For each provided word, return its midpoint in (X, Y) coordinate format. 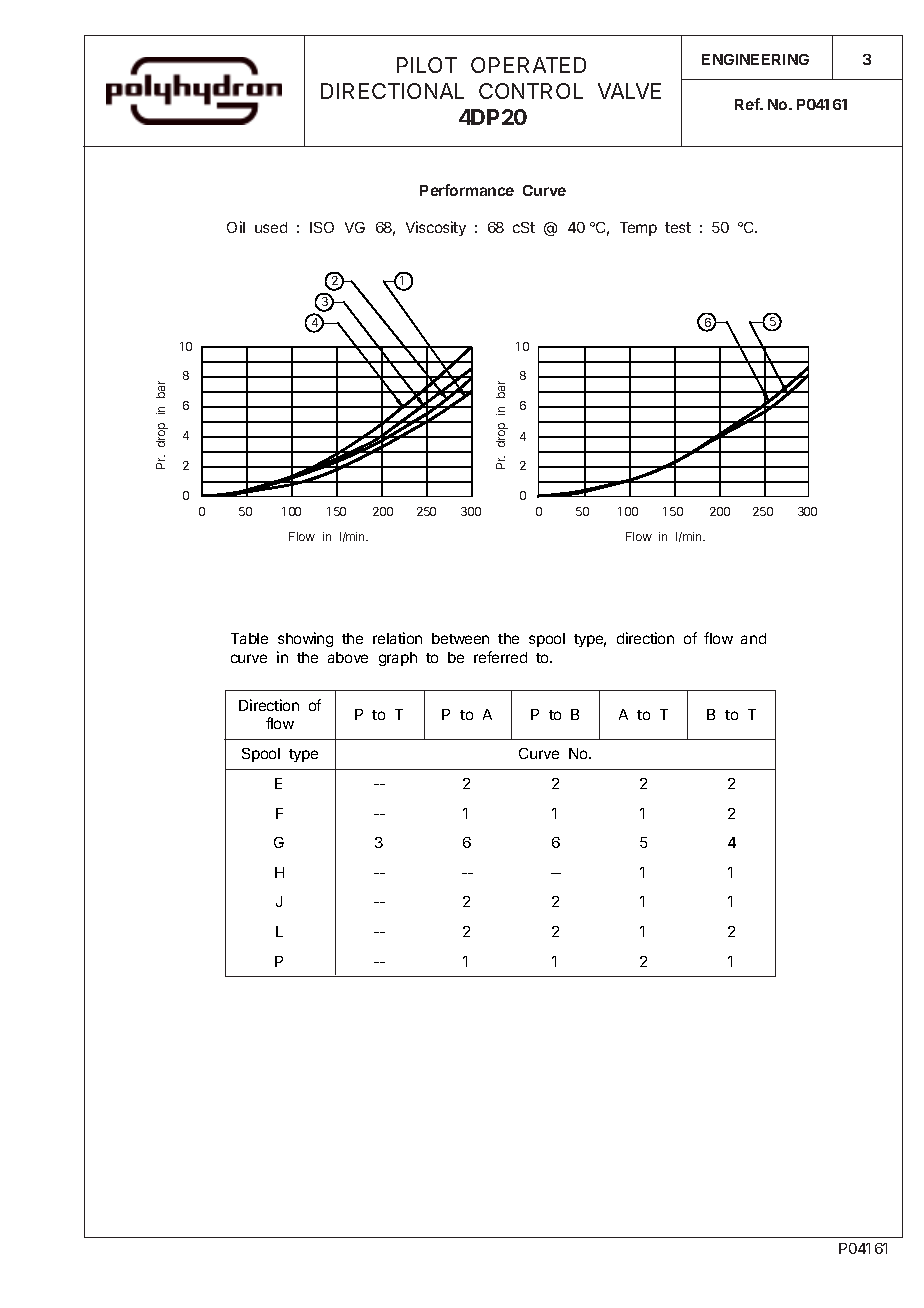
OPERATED (528, 65)
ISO (322, 227)
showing (305, 639)
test (678, 227)
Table (249, 638)
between (460, 638)
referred (500, 657)
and (753, 638)
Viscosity (436, 228)
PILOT (427, 65)
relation (397, 638)
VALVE (629, 91)
